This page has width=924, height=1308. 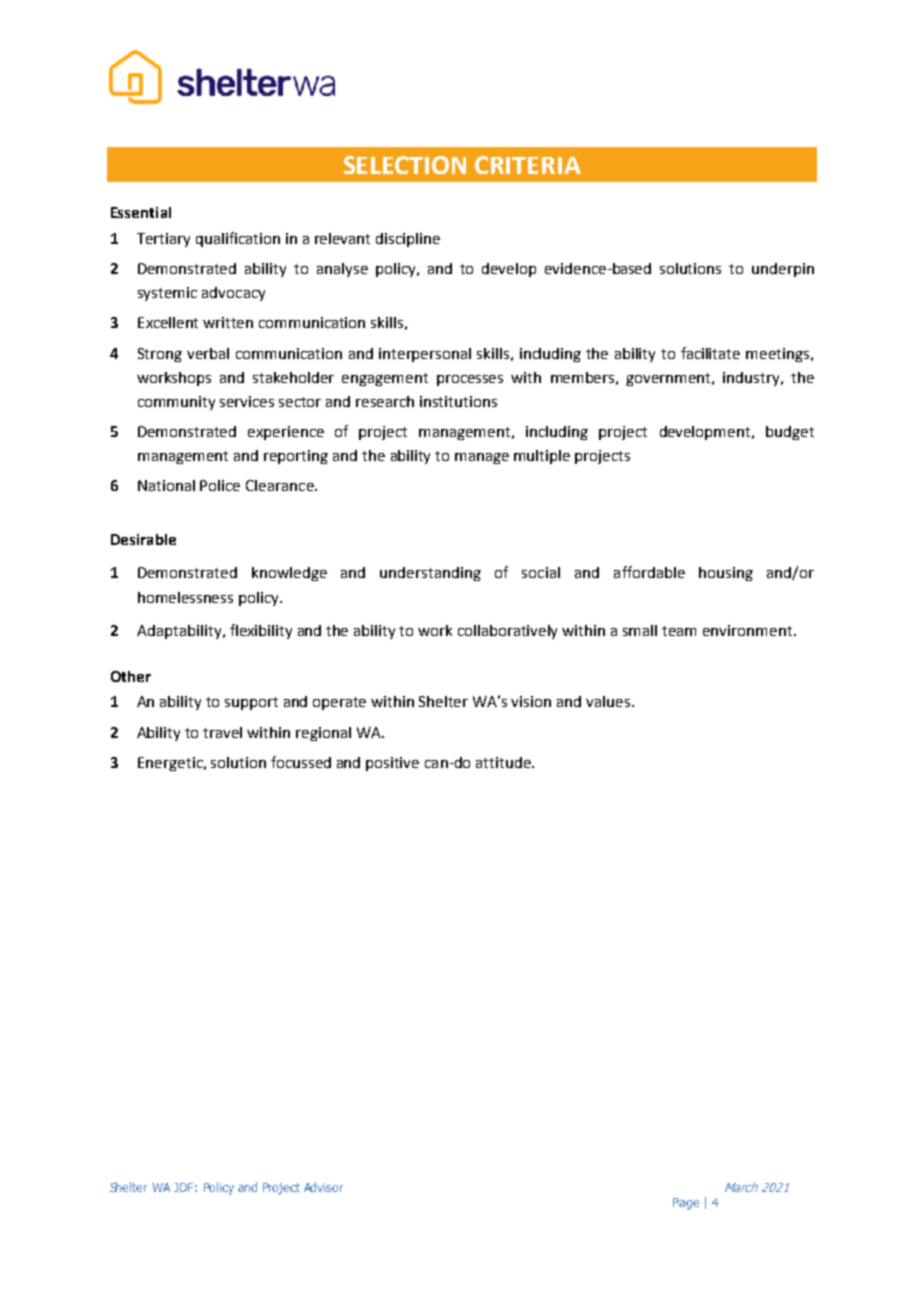 I want to click on positive, so click(x=392, y=764).
